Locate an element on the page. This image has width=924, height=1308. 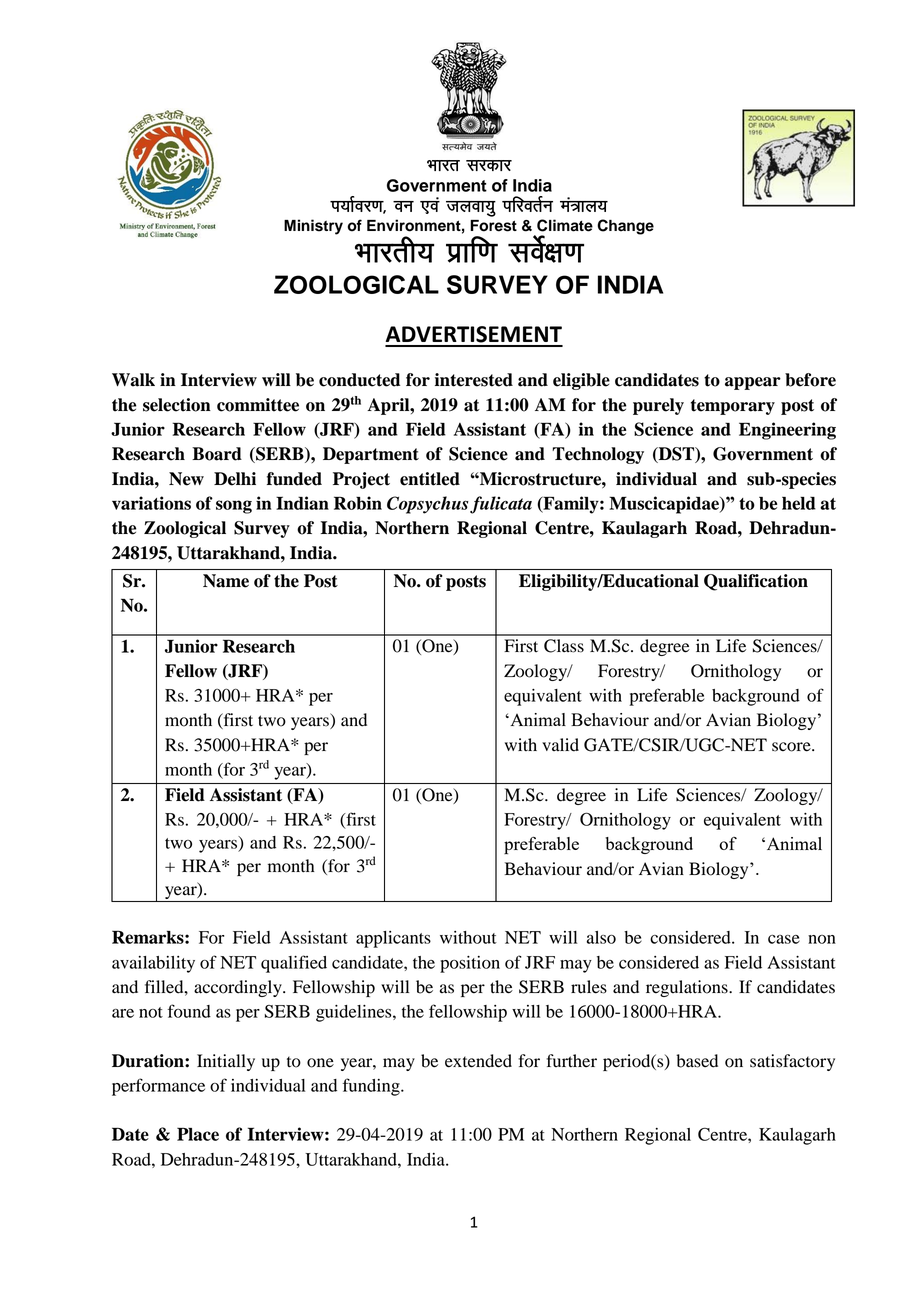
Place is located at coordinates (198, 1134).
